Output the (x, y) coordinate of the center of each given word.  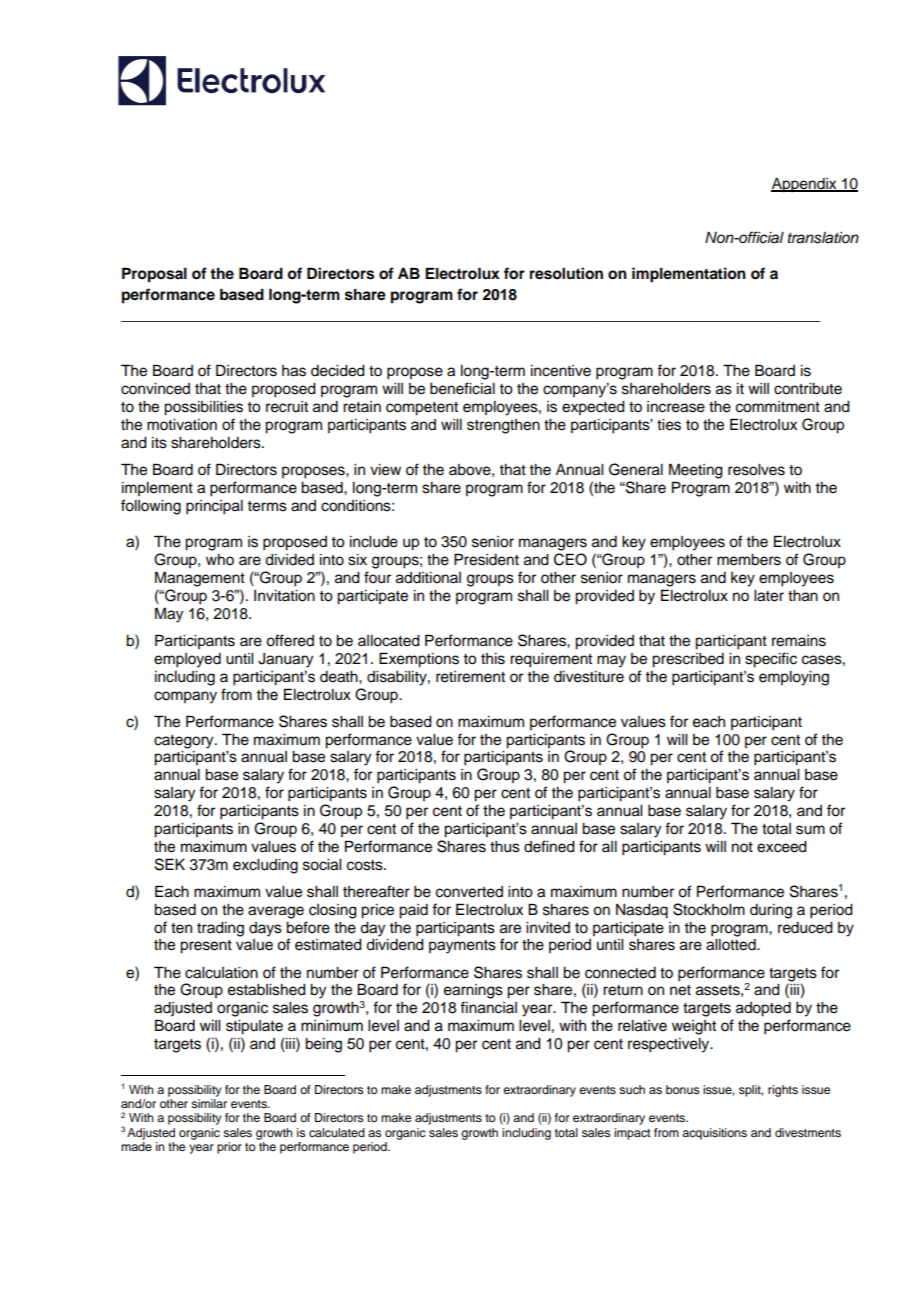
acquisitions (714, 1134)
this (493, 659)
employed (187, 660)
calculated (337, 1132)
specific (771, 660)
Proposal (154, 275)
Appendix (805, 185)
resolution (566, 273)
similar (209, 1103)
